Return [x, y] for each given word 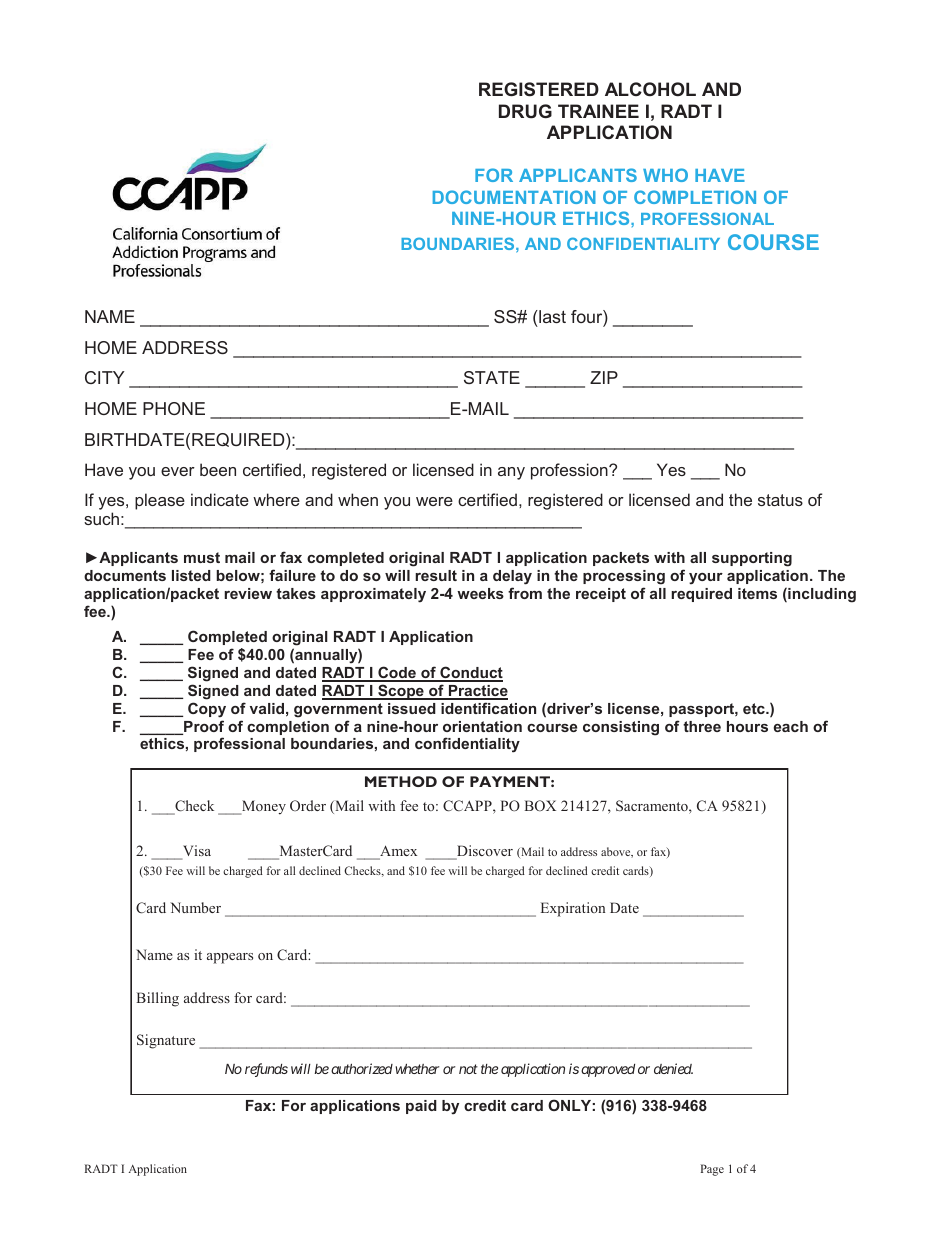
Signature [166, 1041]
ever [178, 471]
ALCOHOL [650, 89]
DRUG [525, 111]
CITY [105, 377]
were [434, 501]
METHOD [401, 781]
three [702, 726]
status [780, 500]
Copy [207, 710]
